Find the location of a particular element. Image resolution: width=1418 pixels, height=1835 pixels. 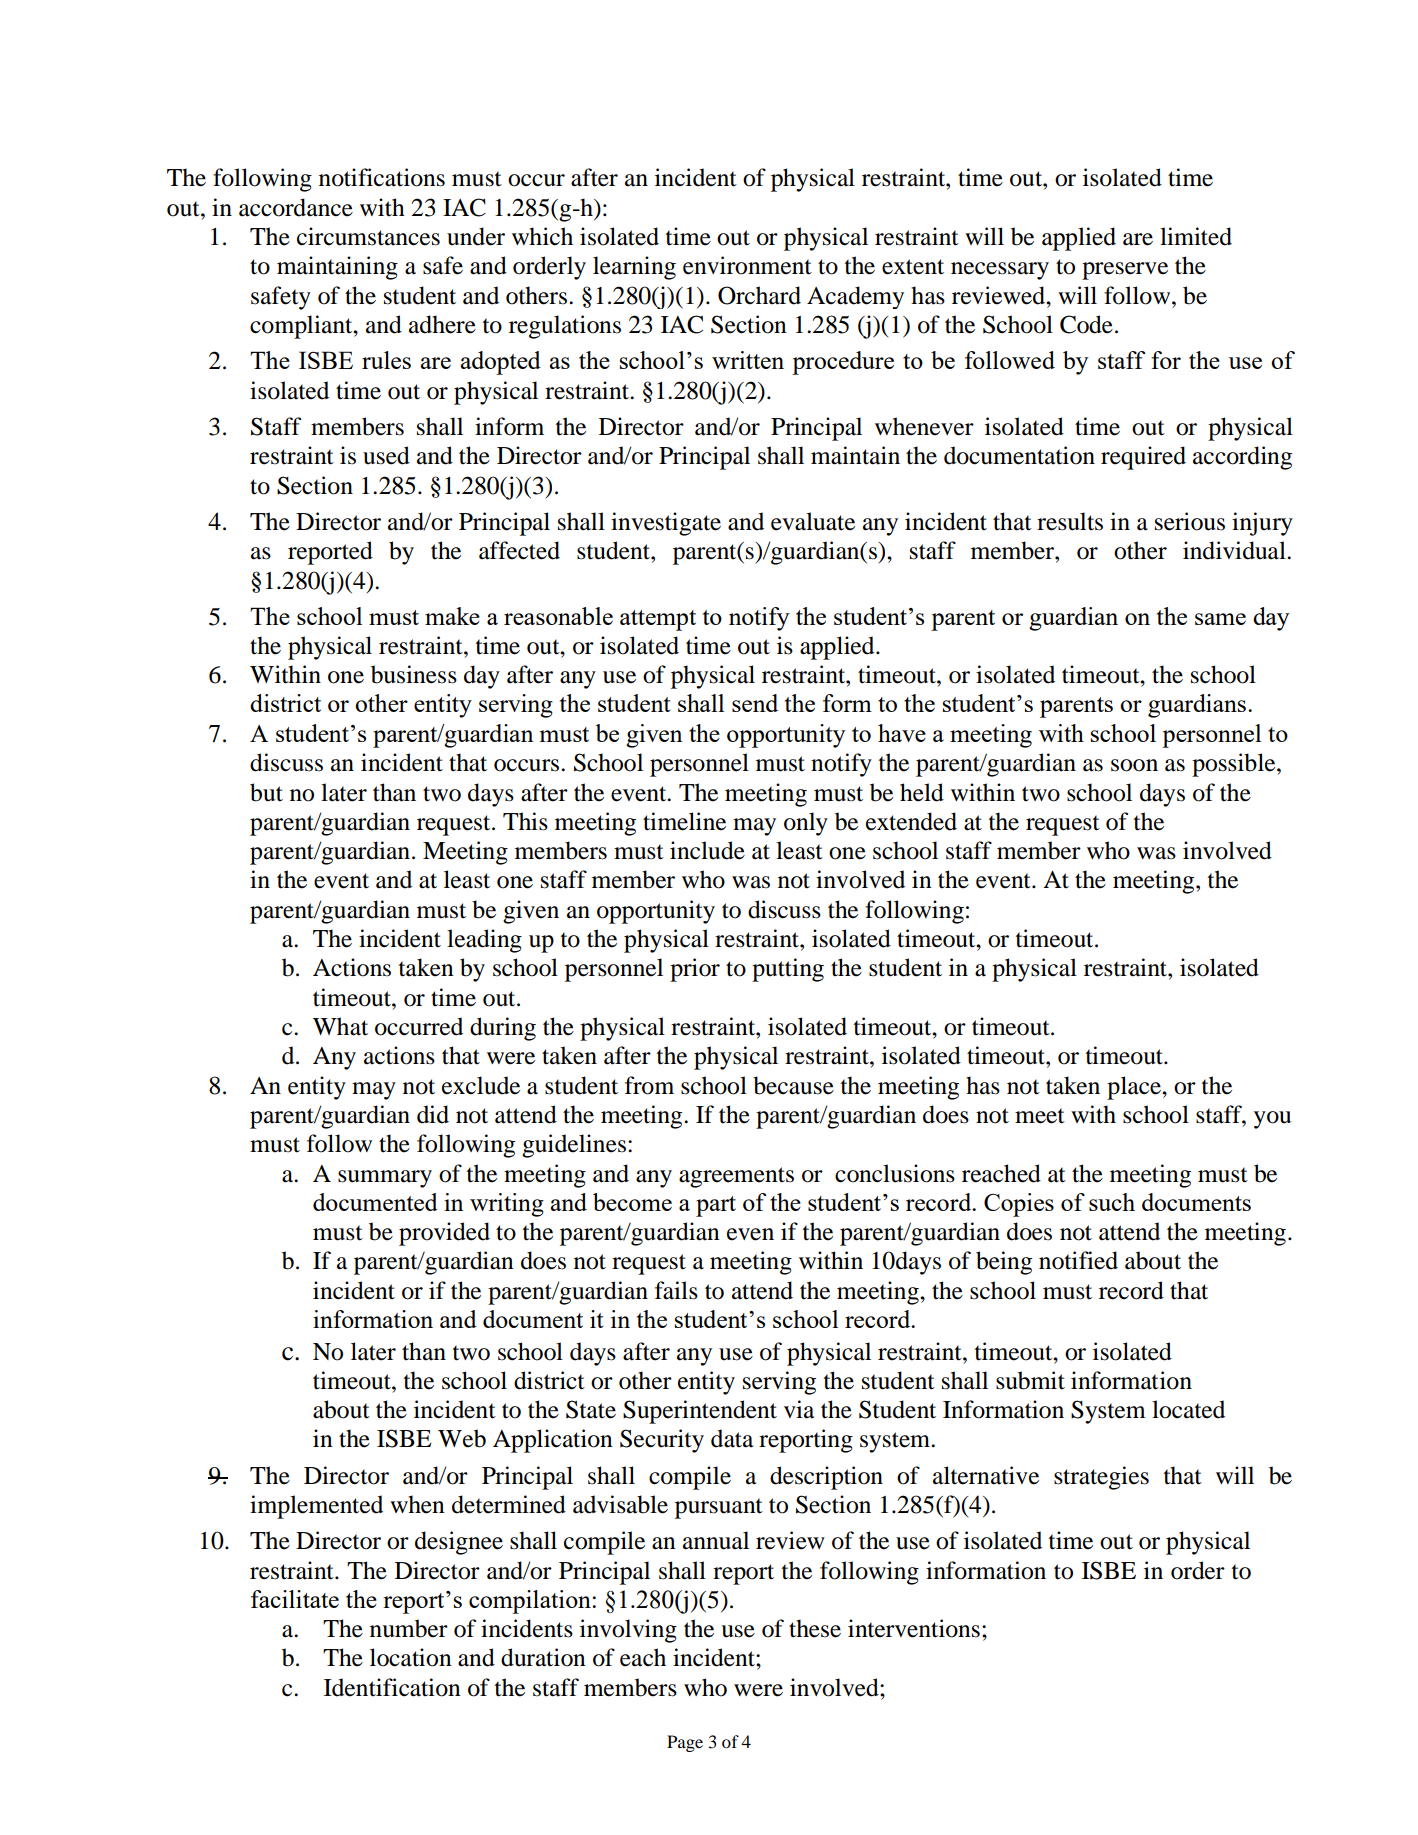

environment is located at coordinates (747, 265).
